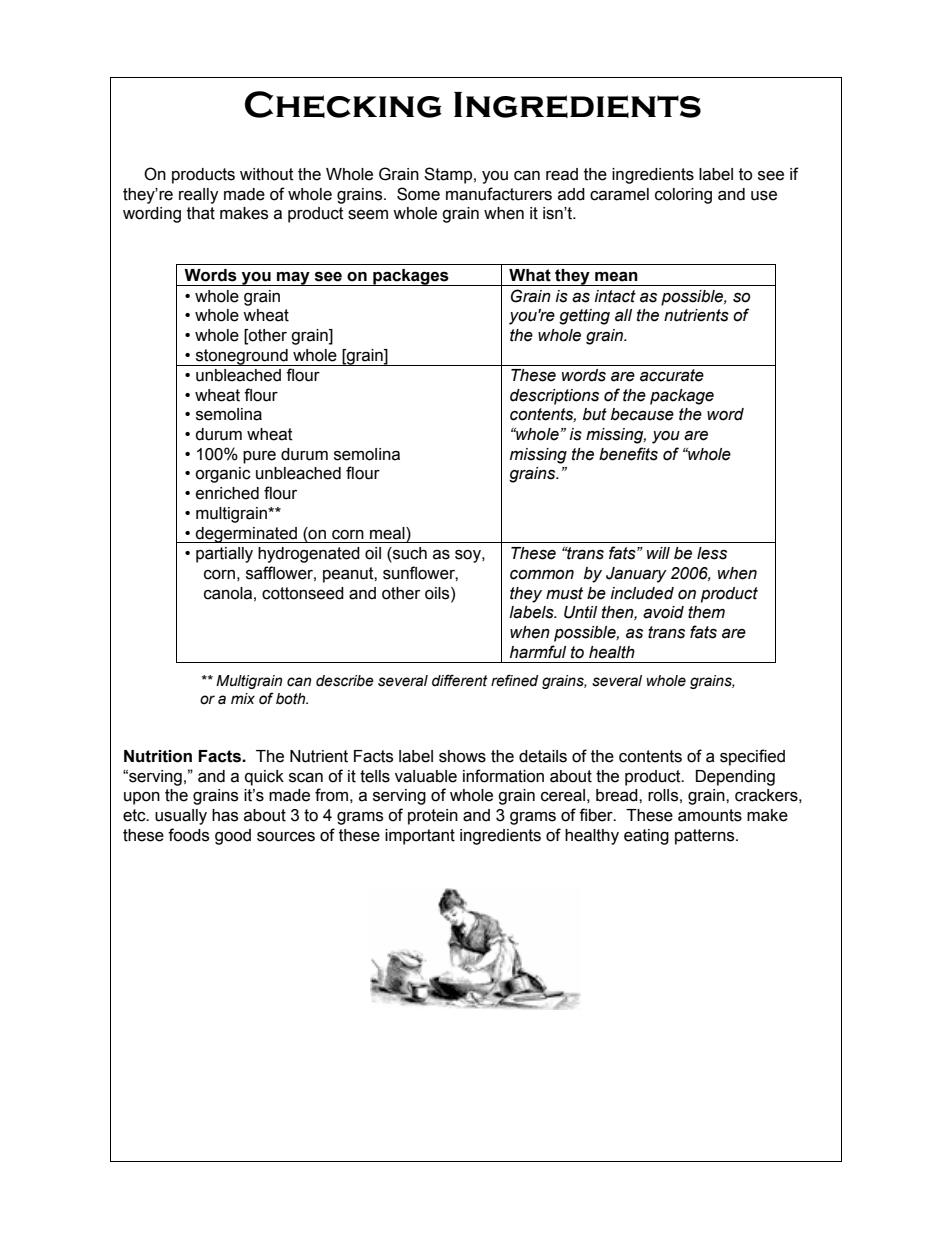 The height and width of the screenshot is (1233, 952). I want to click on benefits, so click(628, 454).
